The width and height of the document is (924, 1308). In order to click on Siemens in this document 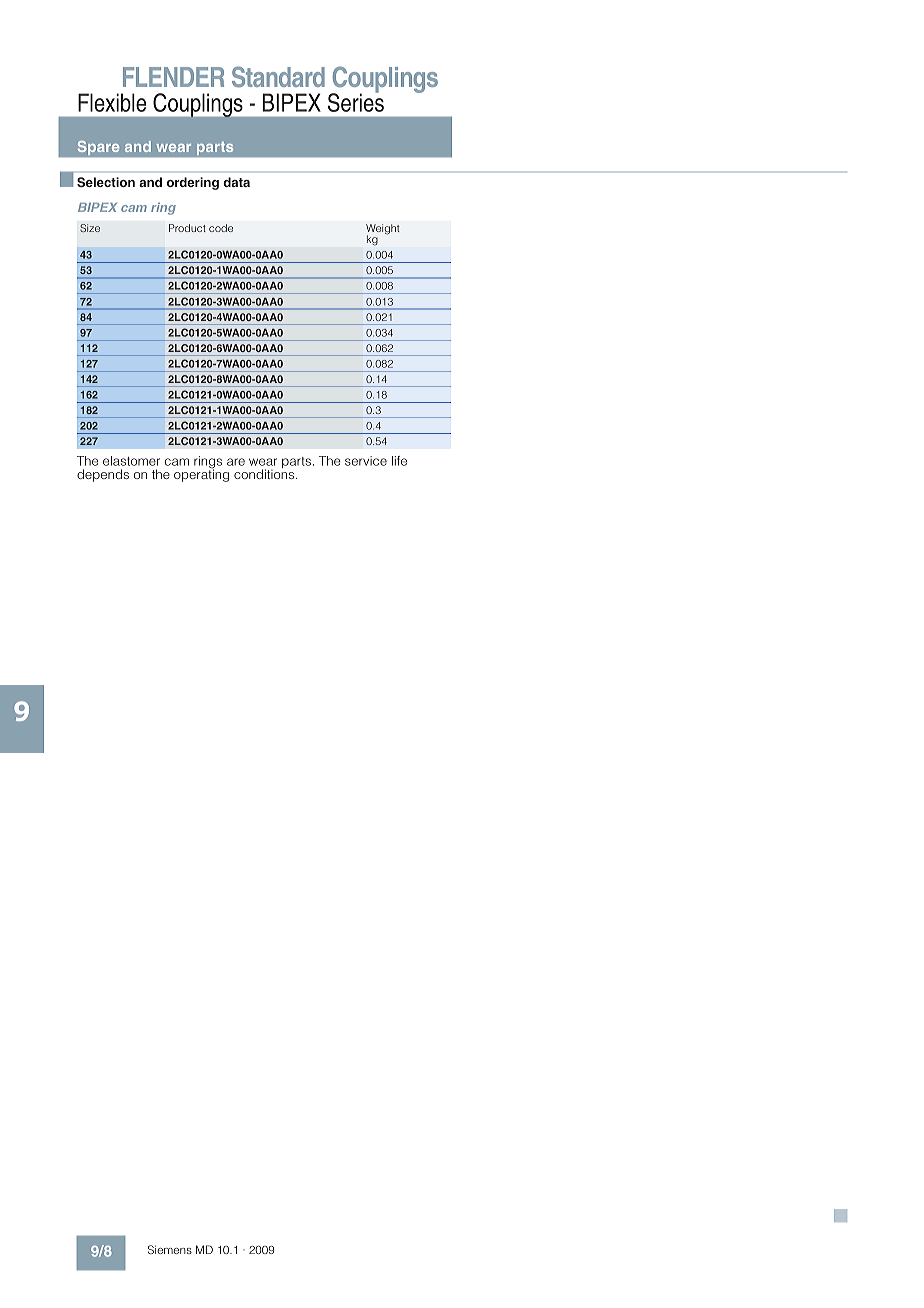, I will do `click(170, 1249)`.
